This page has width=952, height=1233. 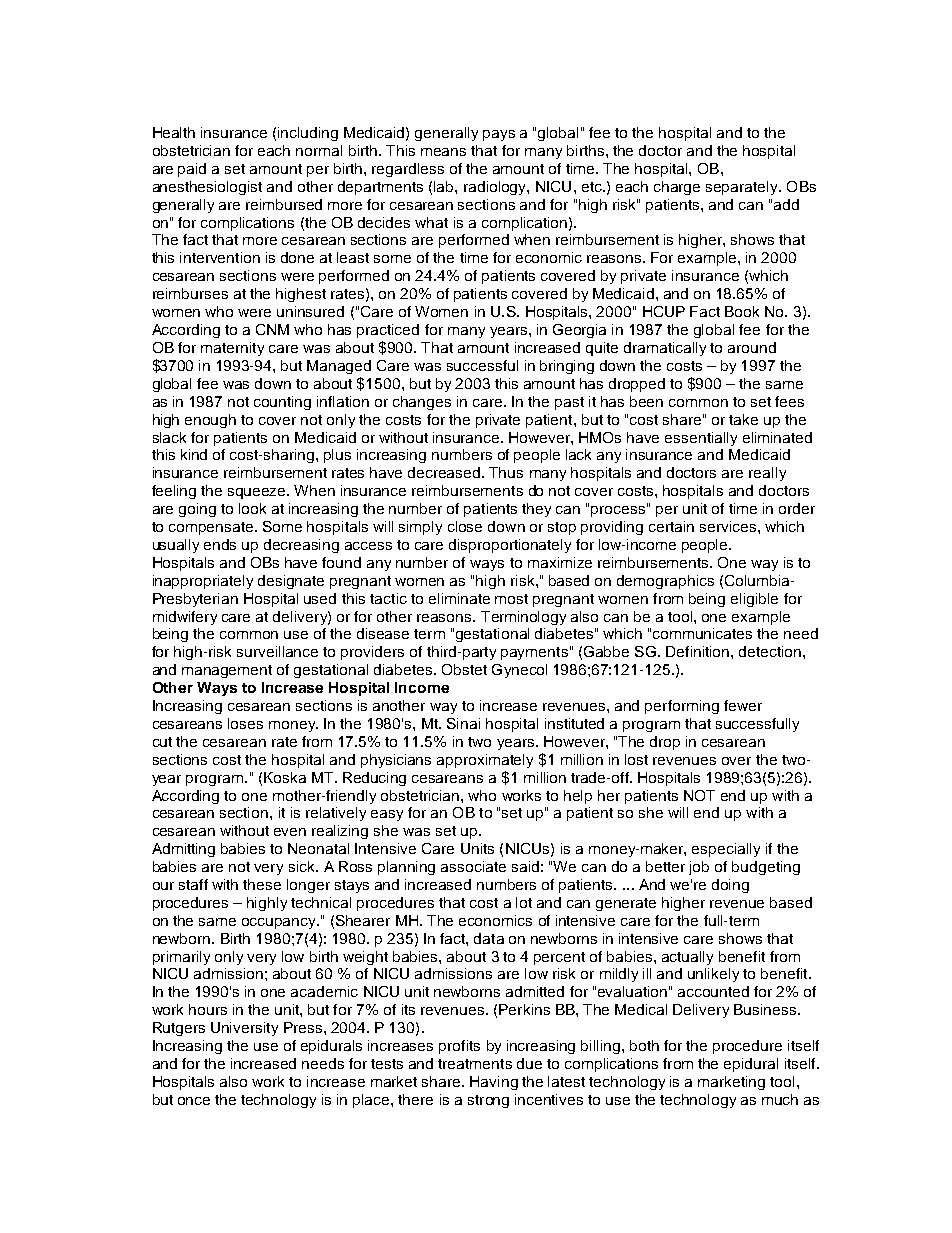 I want to click on much, so click(x=780, y=1099).
